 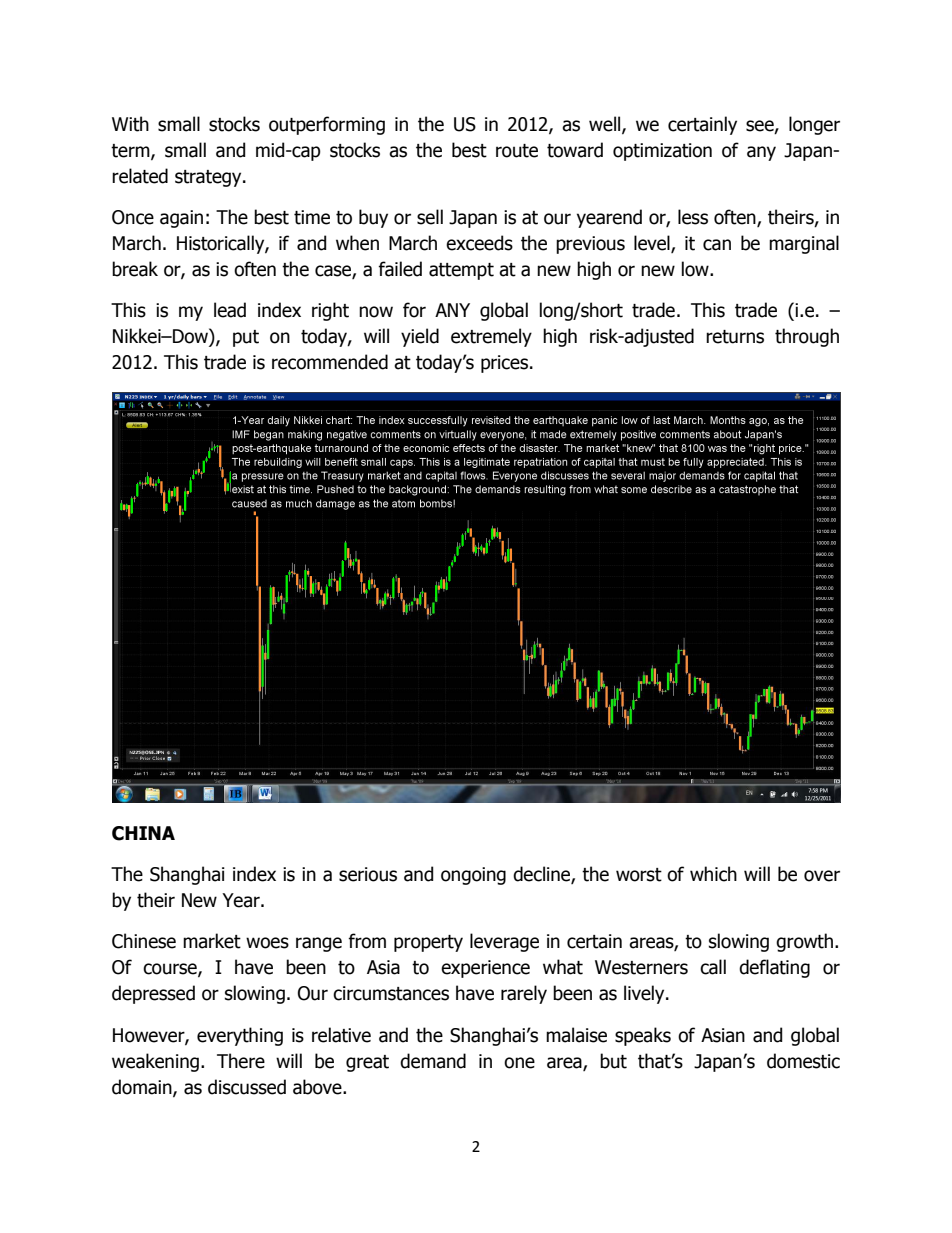 What do you see at coordinates (131, 151) in the page?
I see `term` at bounding box center [131, 151].
